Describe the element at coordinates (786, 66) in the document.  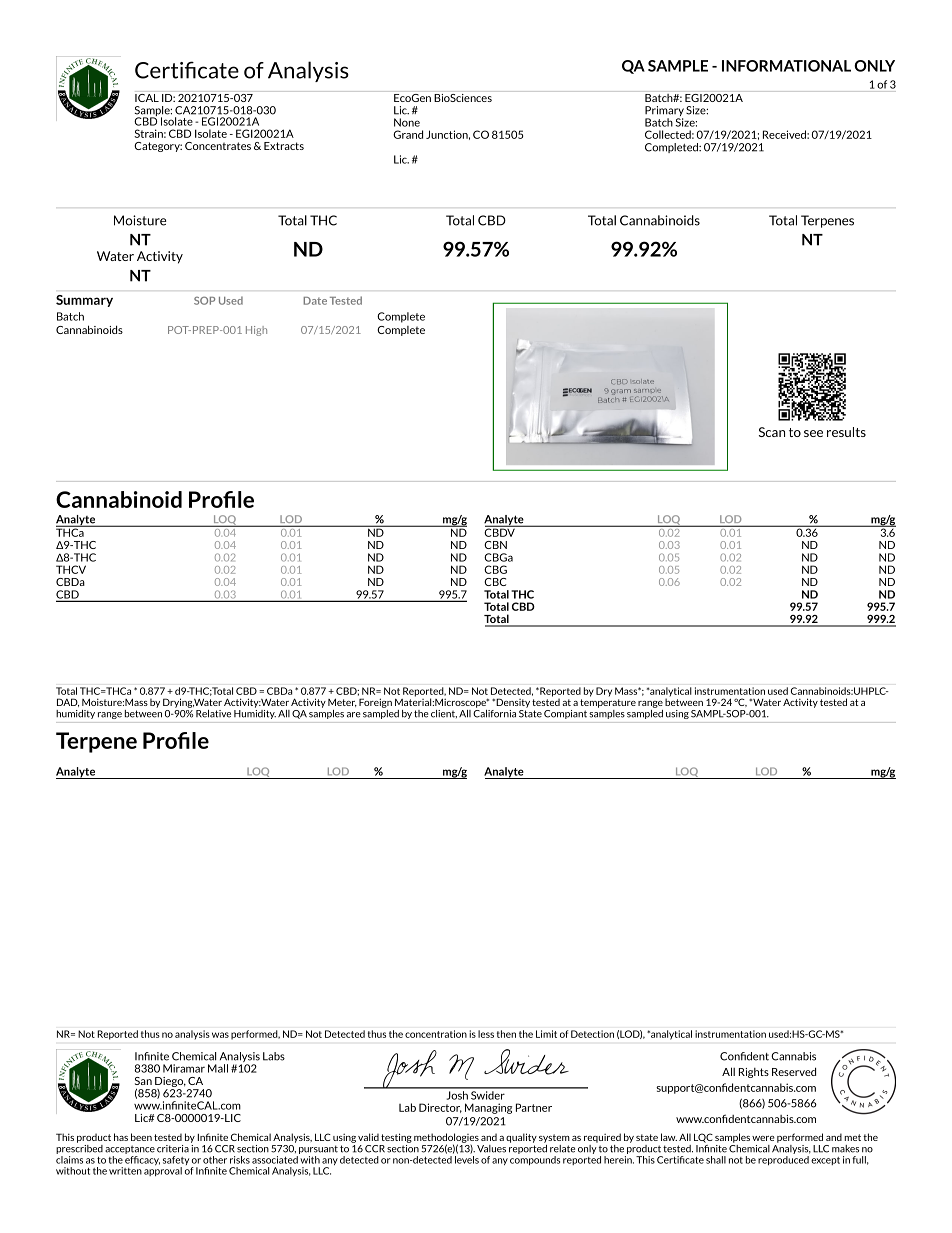
I see `INFORMATIONAL` at that location.
